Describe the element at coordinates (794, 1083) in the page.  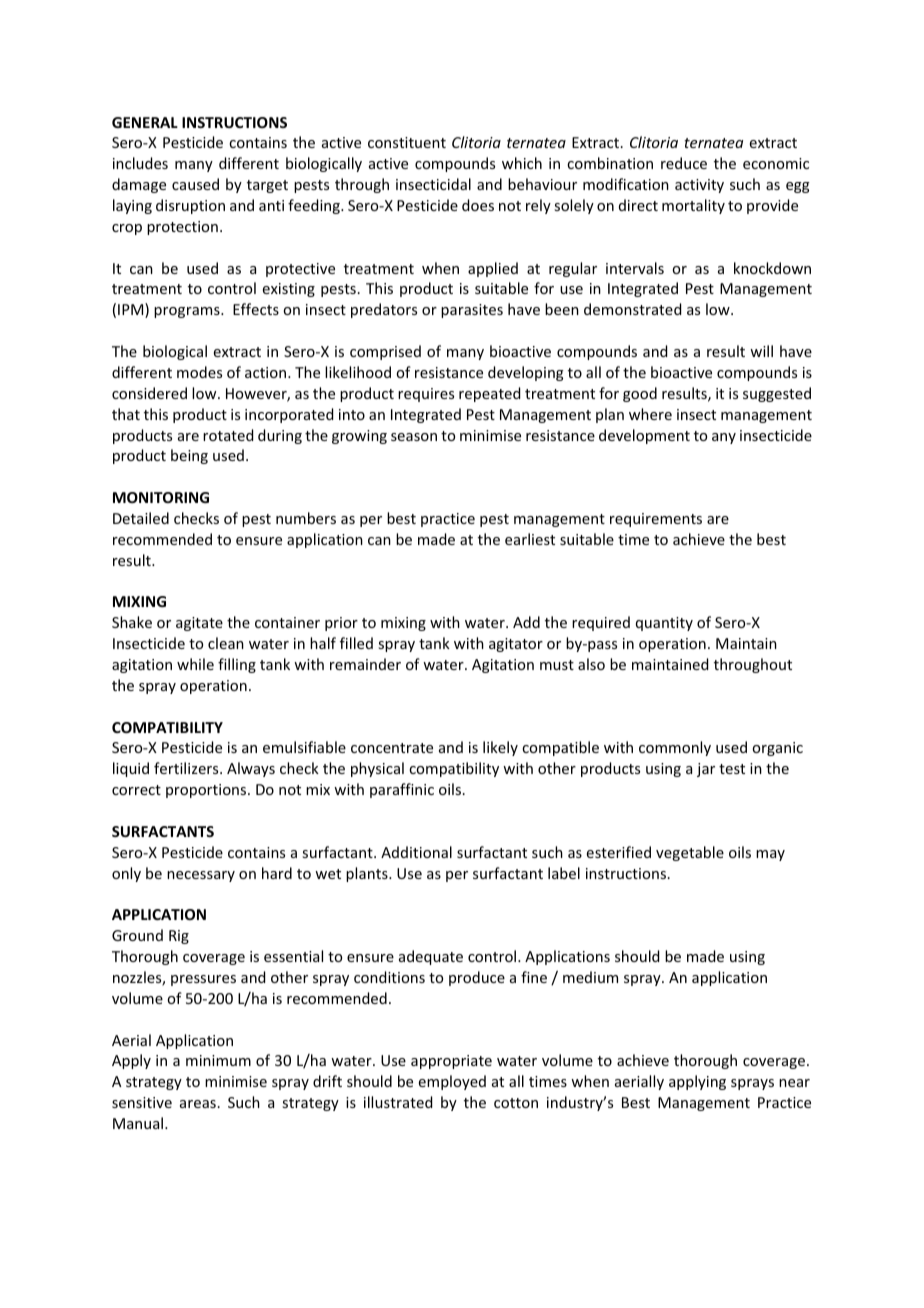
I see `near` at that location.
